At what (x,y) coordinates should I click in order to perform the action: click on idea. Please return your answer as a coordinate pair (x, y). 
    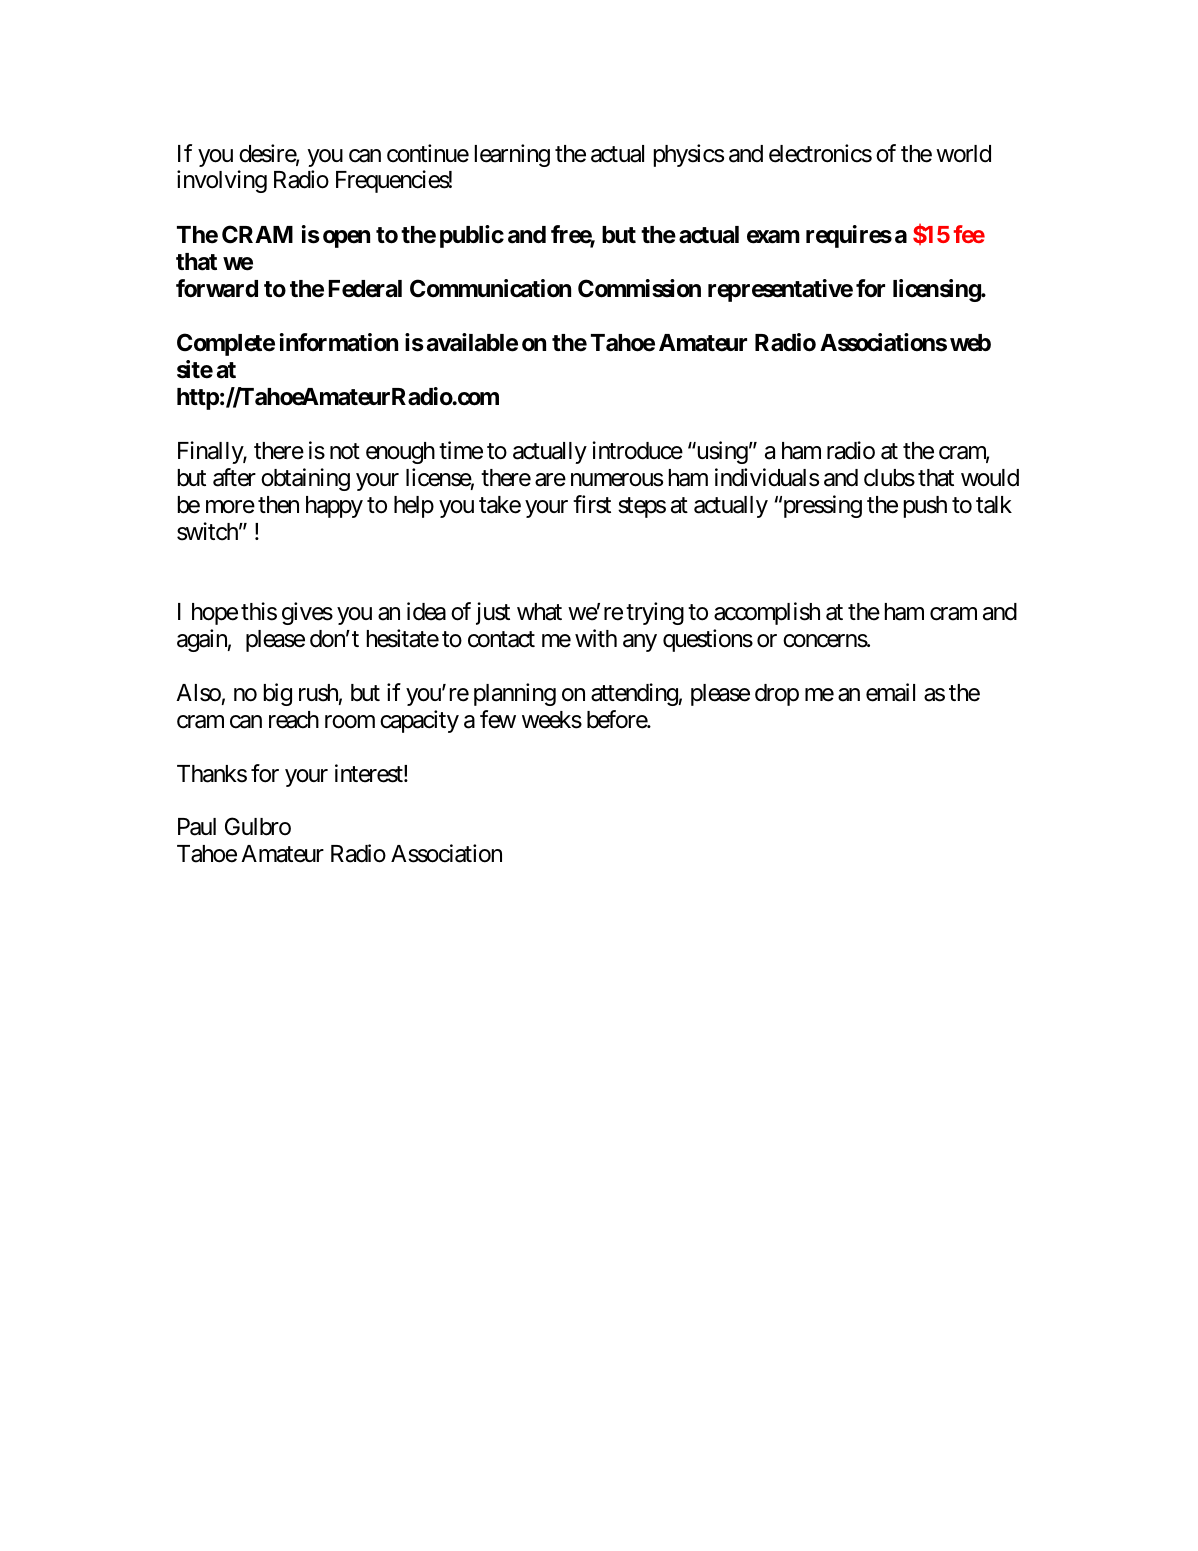
    Looking at the image, I should click on (426, 611).
